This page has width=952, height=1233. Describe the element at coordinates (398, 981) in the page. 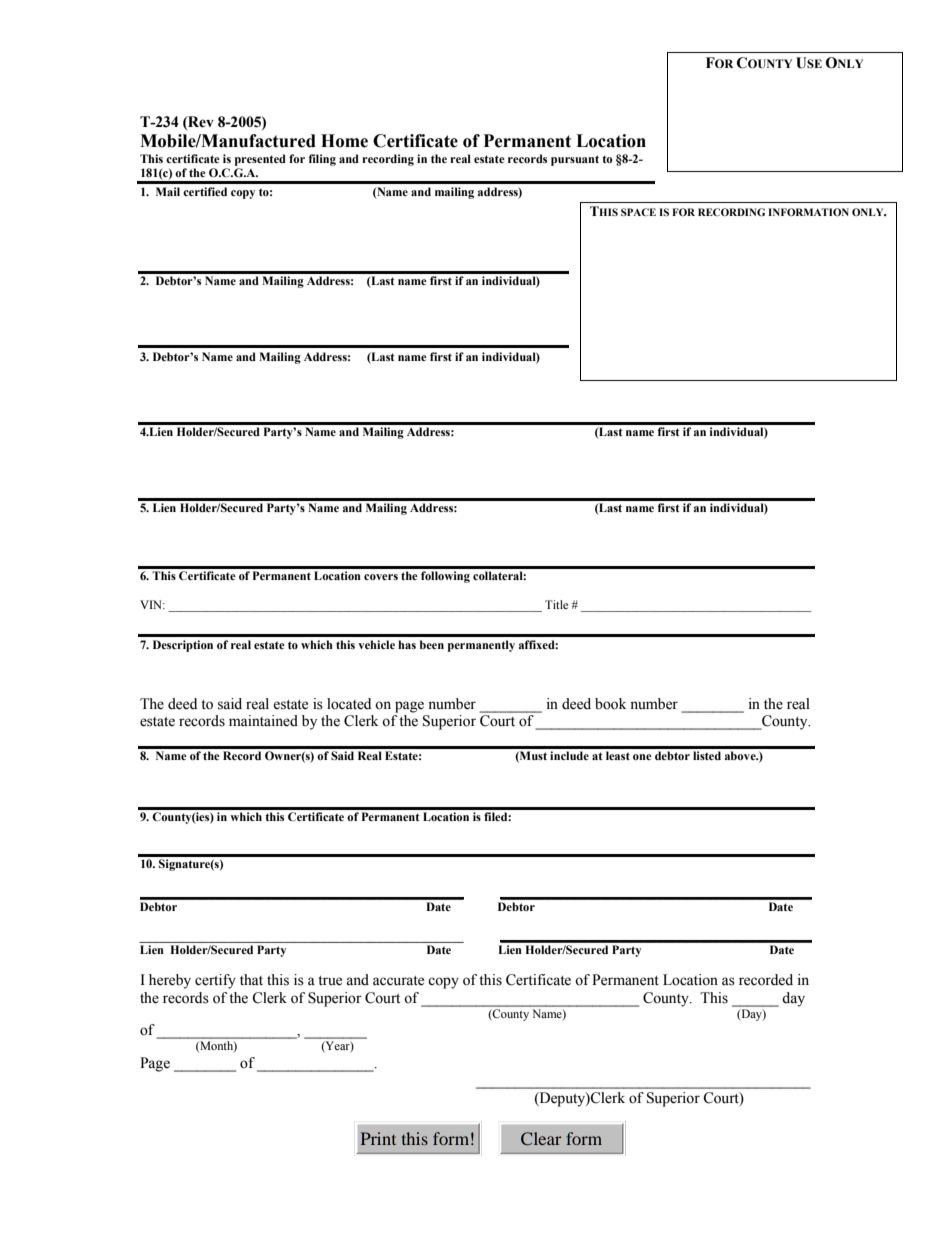

I see `accurate` at that location.
